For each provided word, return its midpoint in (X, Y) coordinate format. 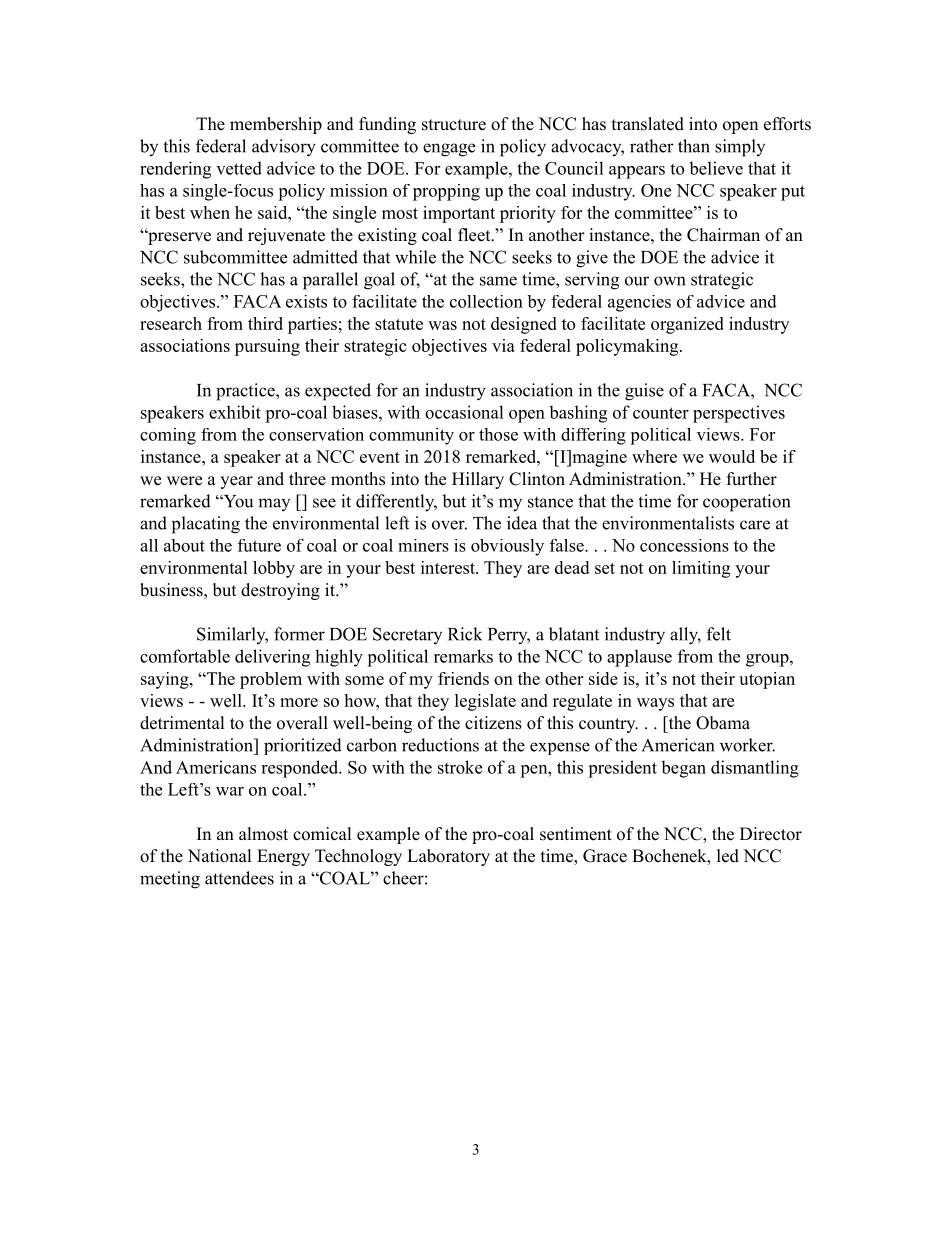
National (220, 856)
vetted (239, 168)
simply (740, 148)
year (236, 482)
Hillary (478, 480)
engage (449, 150)
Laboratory (448, 857)
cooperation (746, 503)
